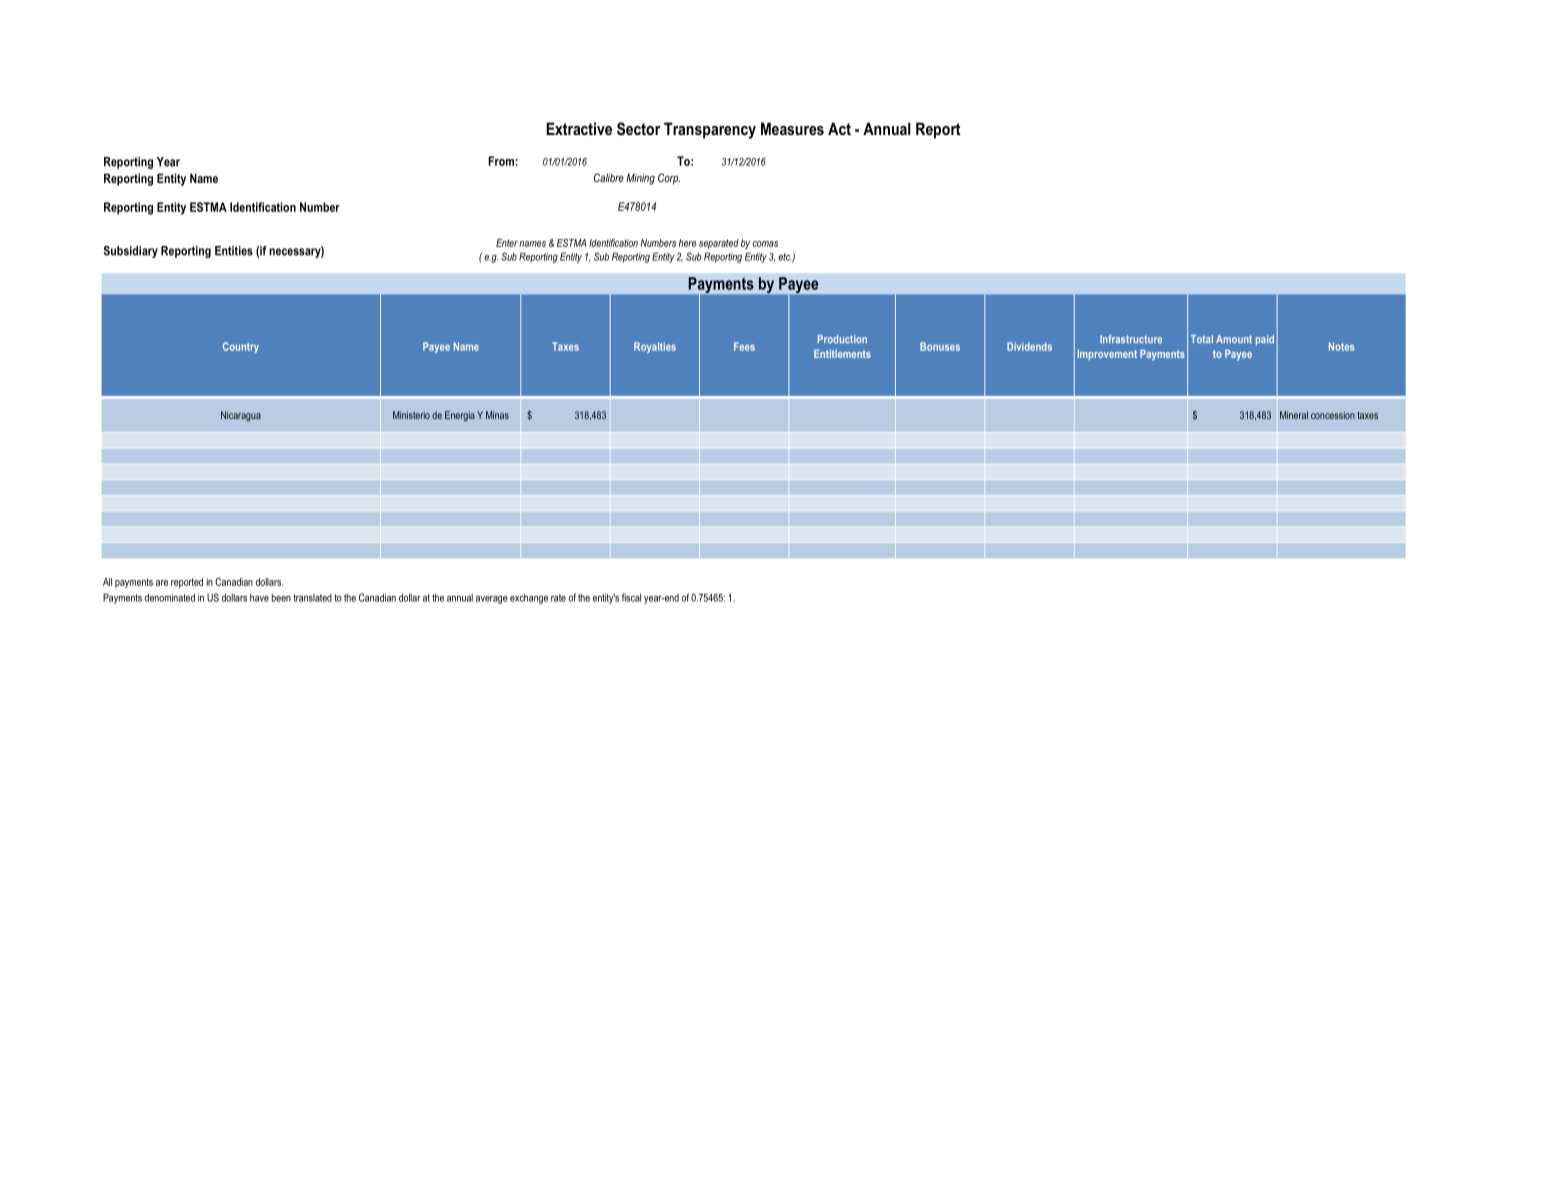 The height and width of the screenshot is (1196, 1548). Describe the element at coordinates (710, 130) in the screenshot. I see `Transparency` at that location.
